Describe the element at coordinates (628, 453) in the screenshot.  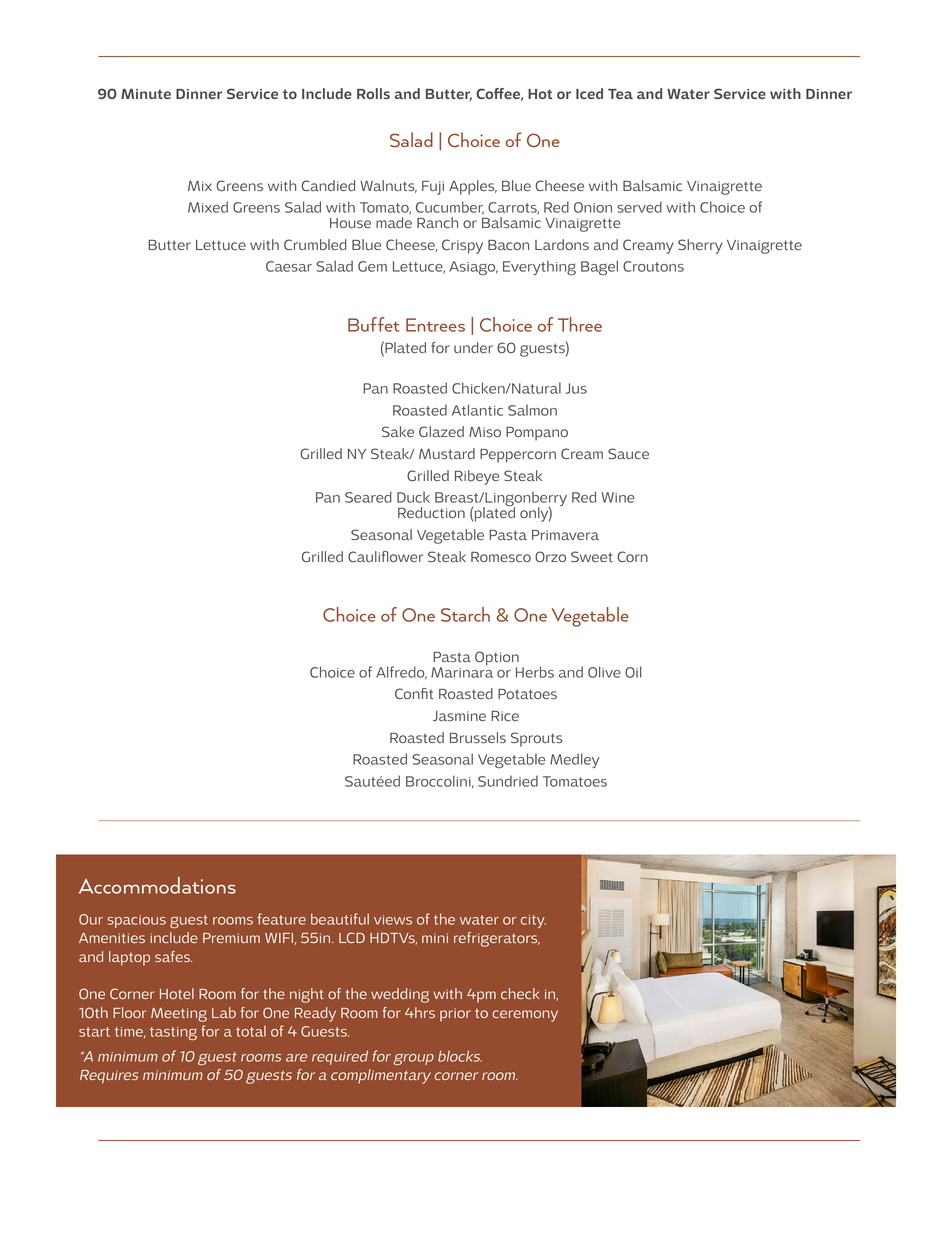
I see `Sauce` at that location.
